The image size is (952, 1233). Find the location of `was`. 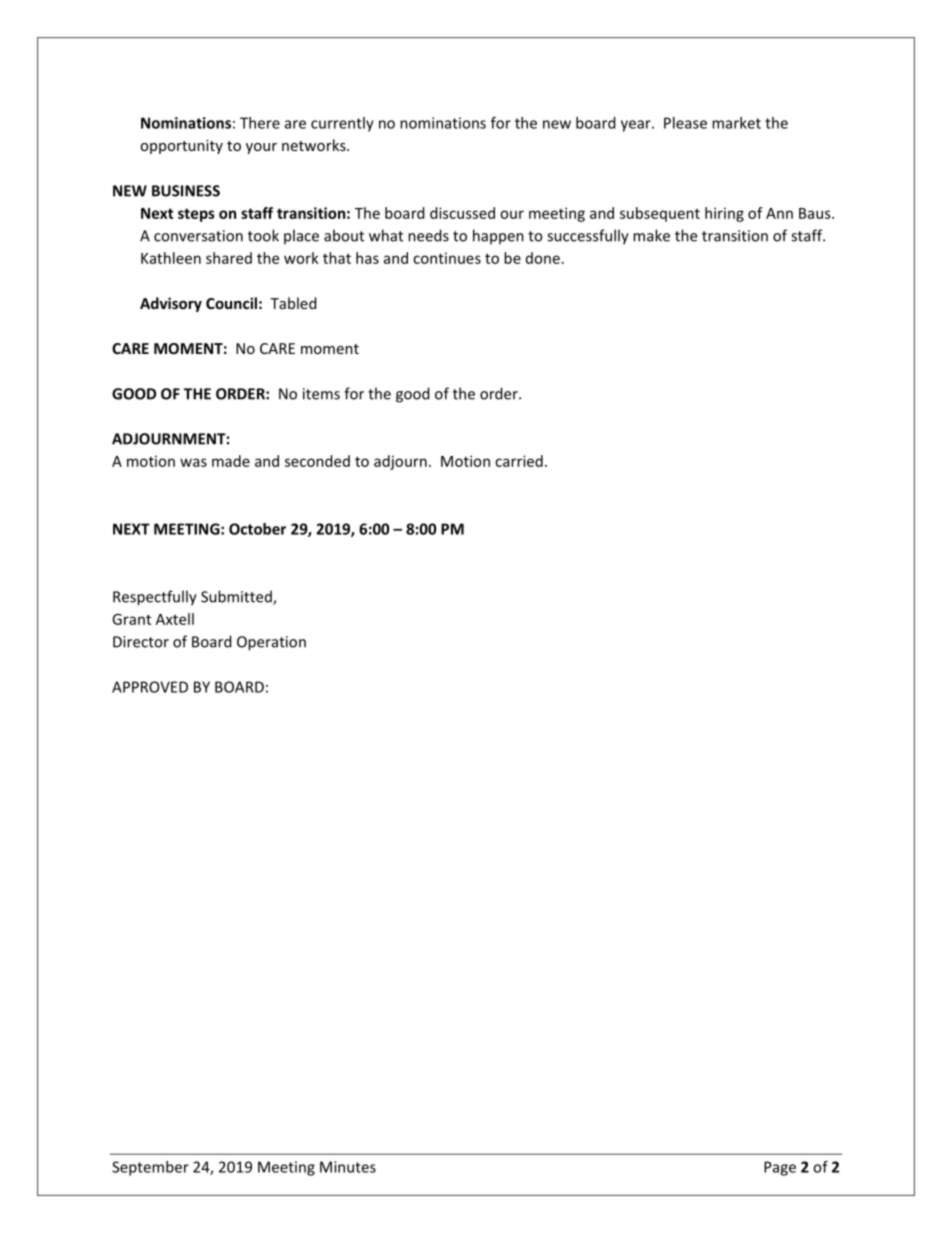

was is located at coordinates (193, 462).
